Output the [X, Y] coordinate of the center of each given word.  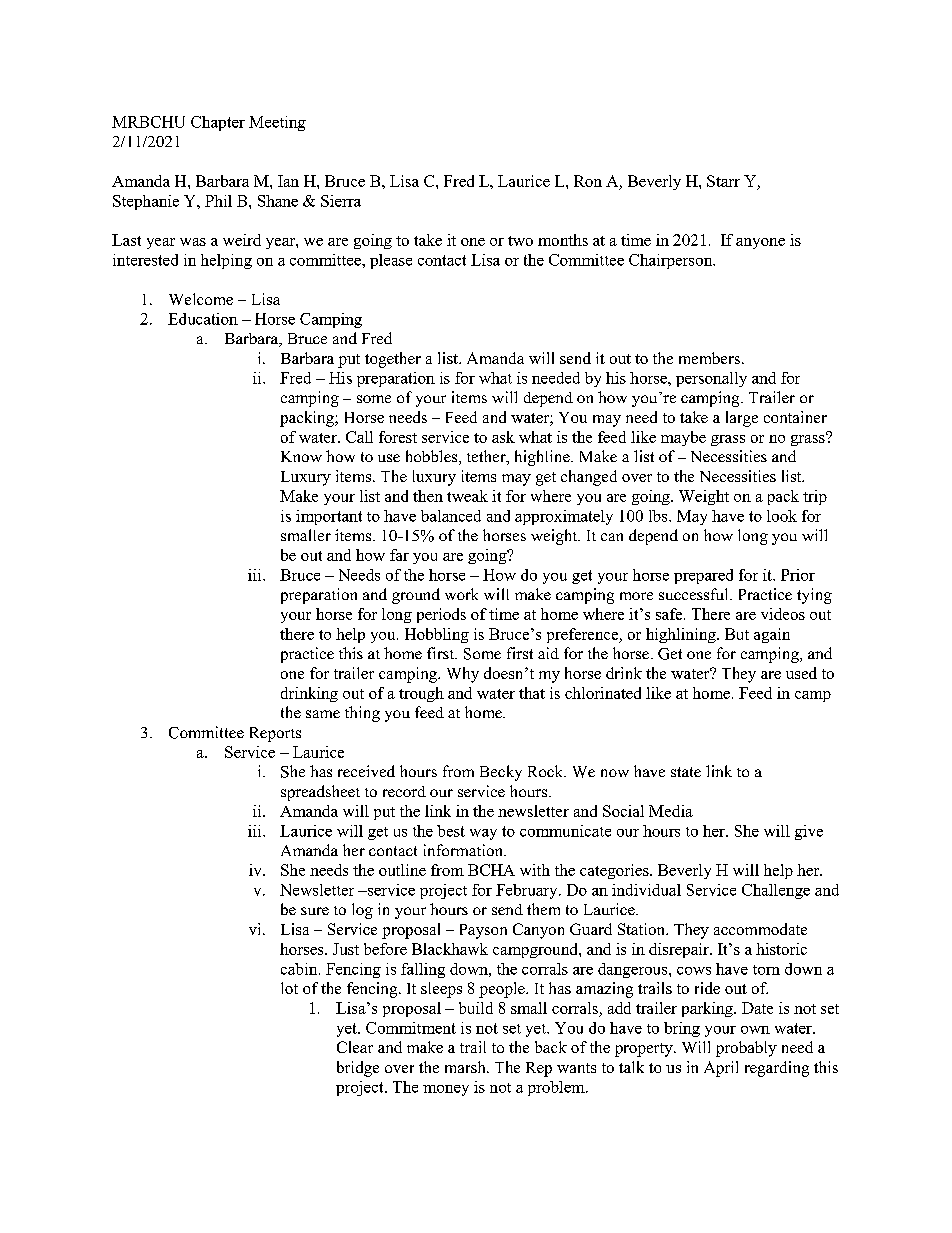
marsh [466, 1067]
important [329, 517]
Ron [588, 181]
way [483, 834]
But [737, 634]
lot [289, 988]
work [461, 594]
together [393, 360]
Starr [723, 181]
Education [203, 319]
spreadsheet [320, 793]
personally [711, 379]
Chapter [218, 123]
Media [671, 811]
